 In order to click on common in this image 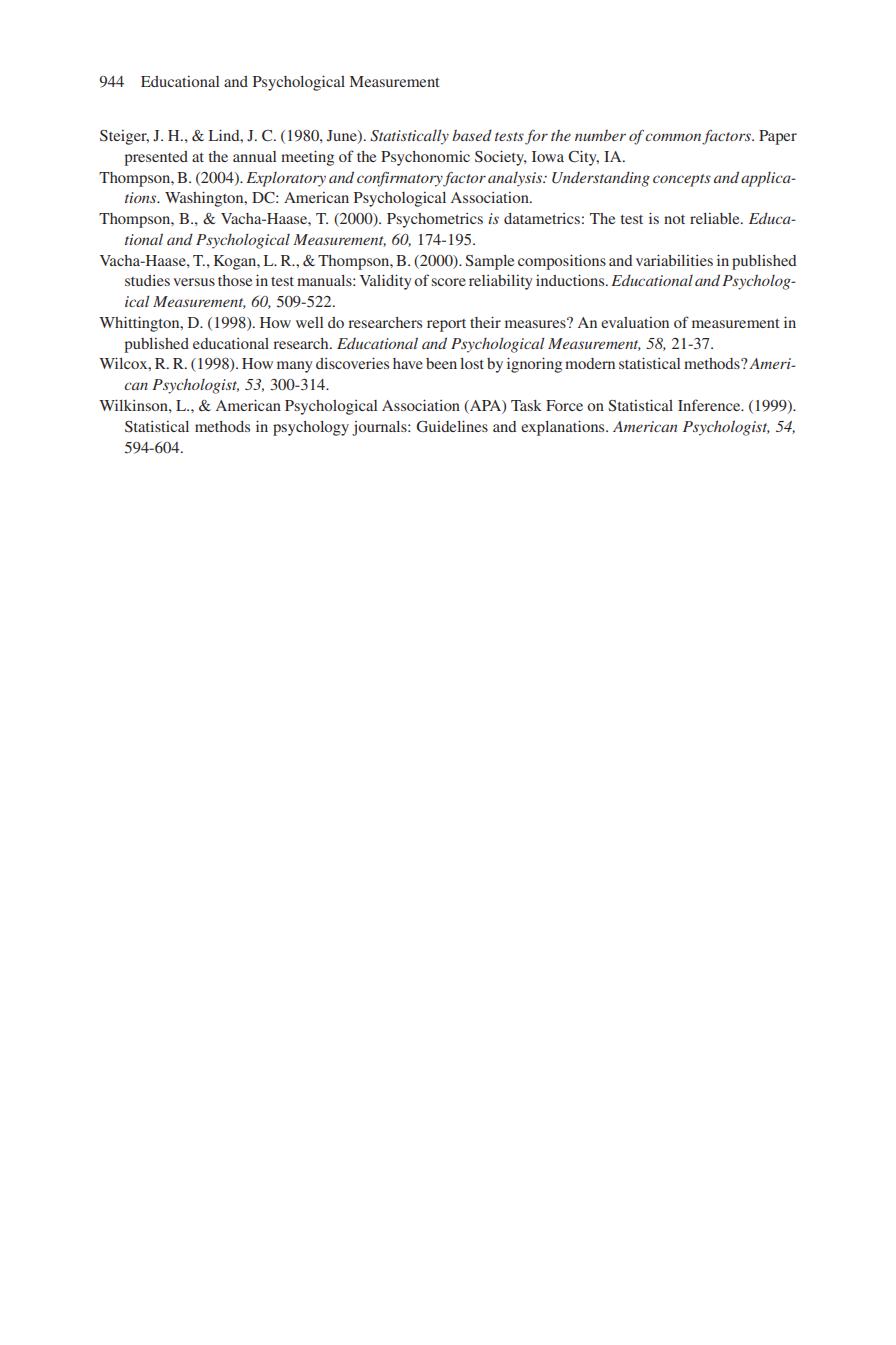, I will do `click(674, 138)`.
